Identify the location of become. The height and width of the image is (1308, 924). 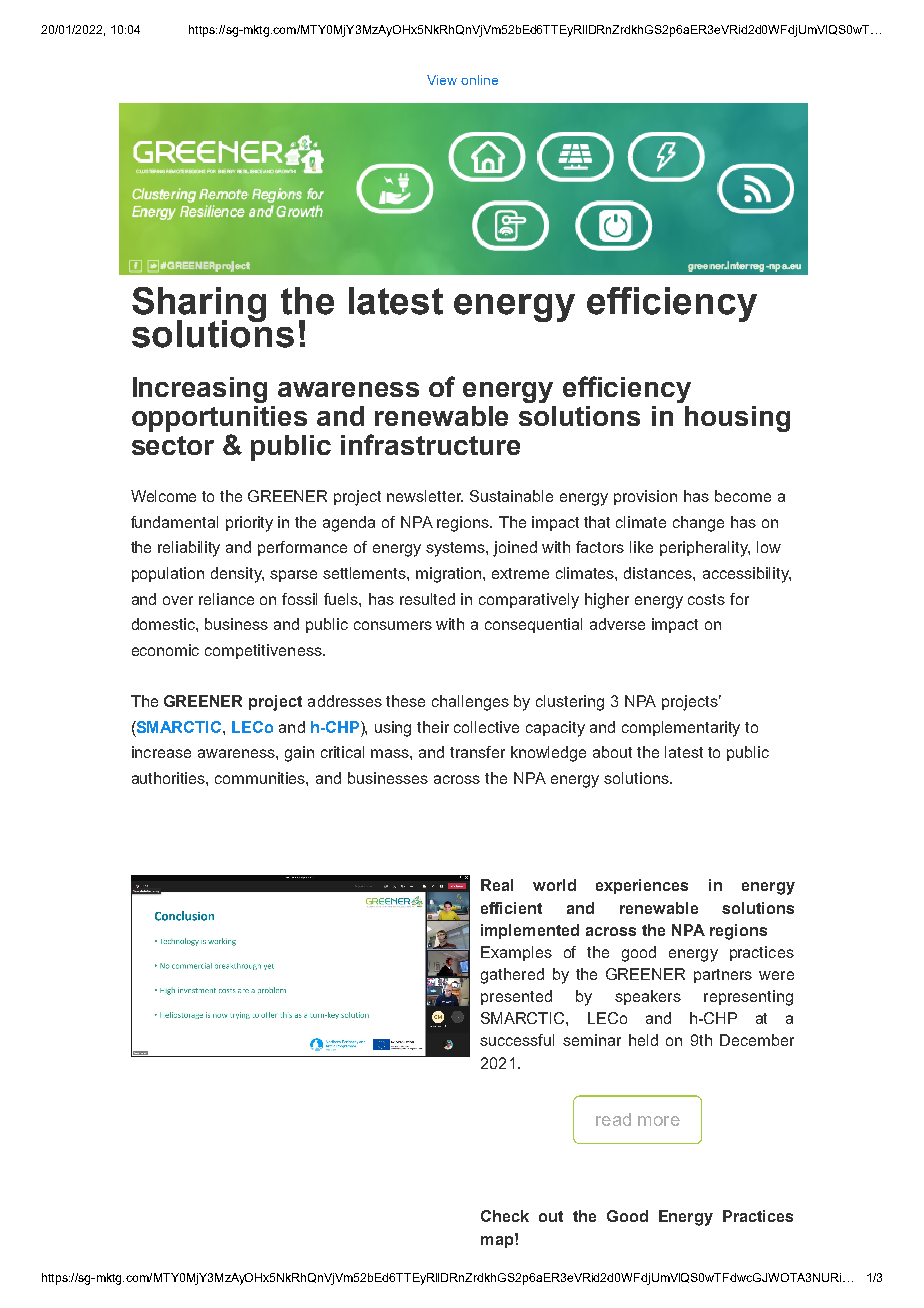
(743, 496).
